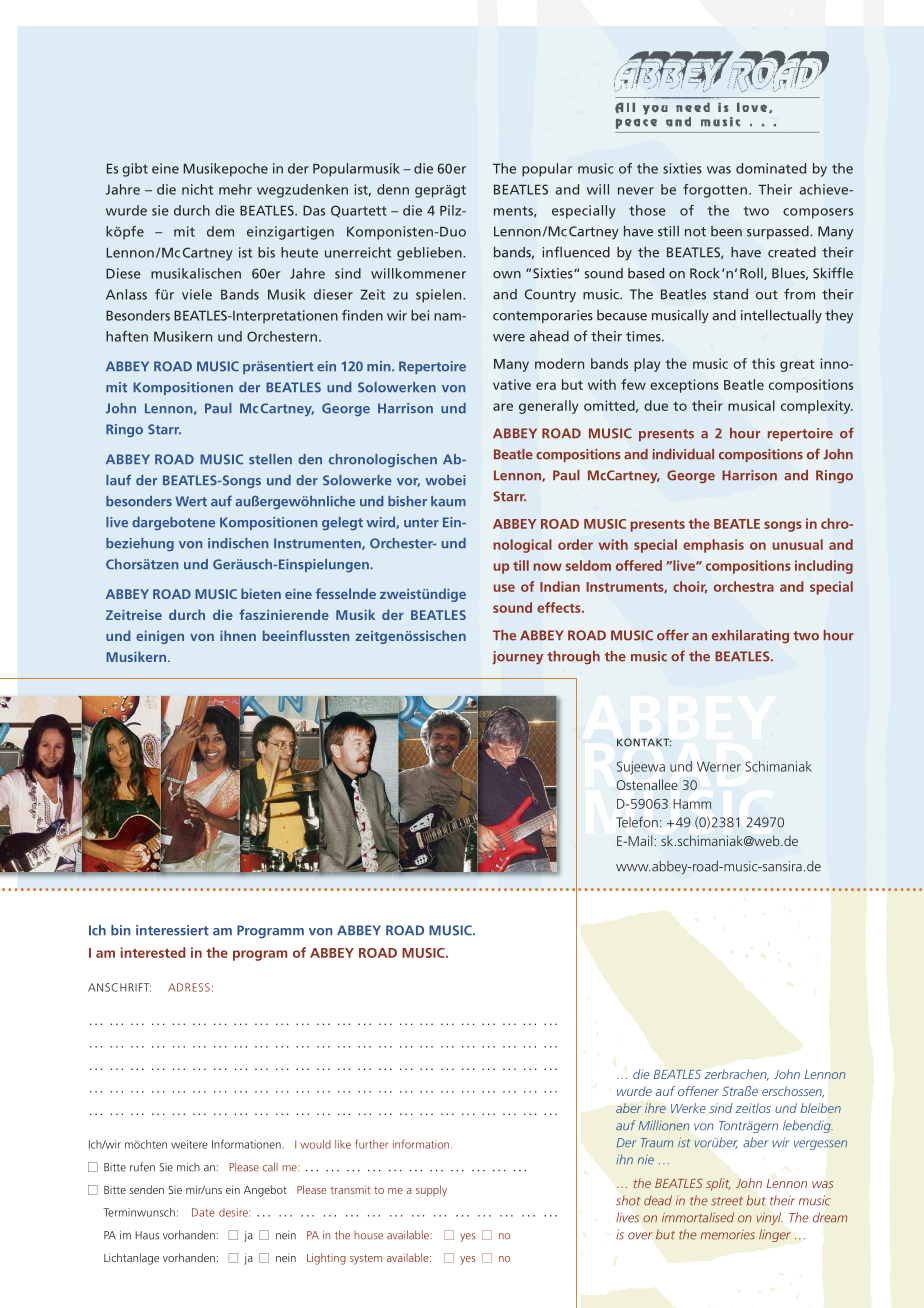 The image size is (924, 1308). What do you see at coordinates (517, 658) in the screenshot?
I see `journey` at bounding box center [517, 658].
